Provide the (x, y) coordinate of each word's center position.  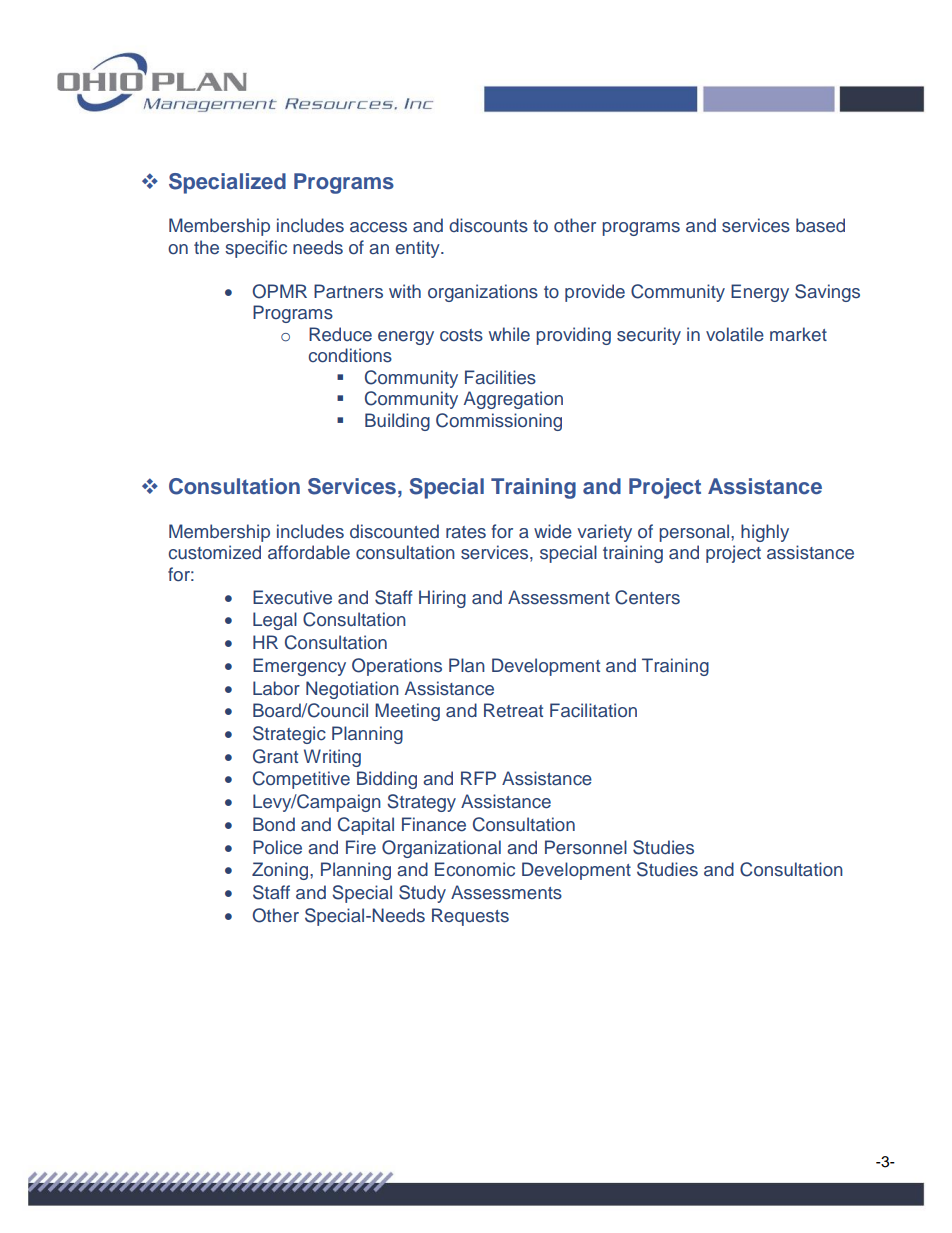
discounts (488, 225)
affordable (309, 552)
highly (765, 533)
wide (553, 531)
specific (256, 249)
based (820, 225)
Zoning (281, 871)
